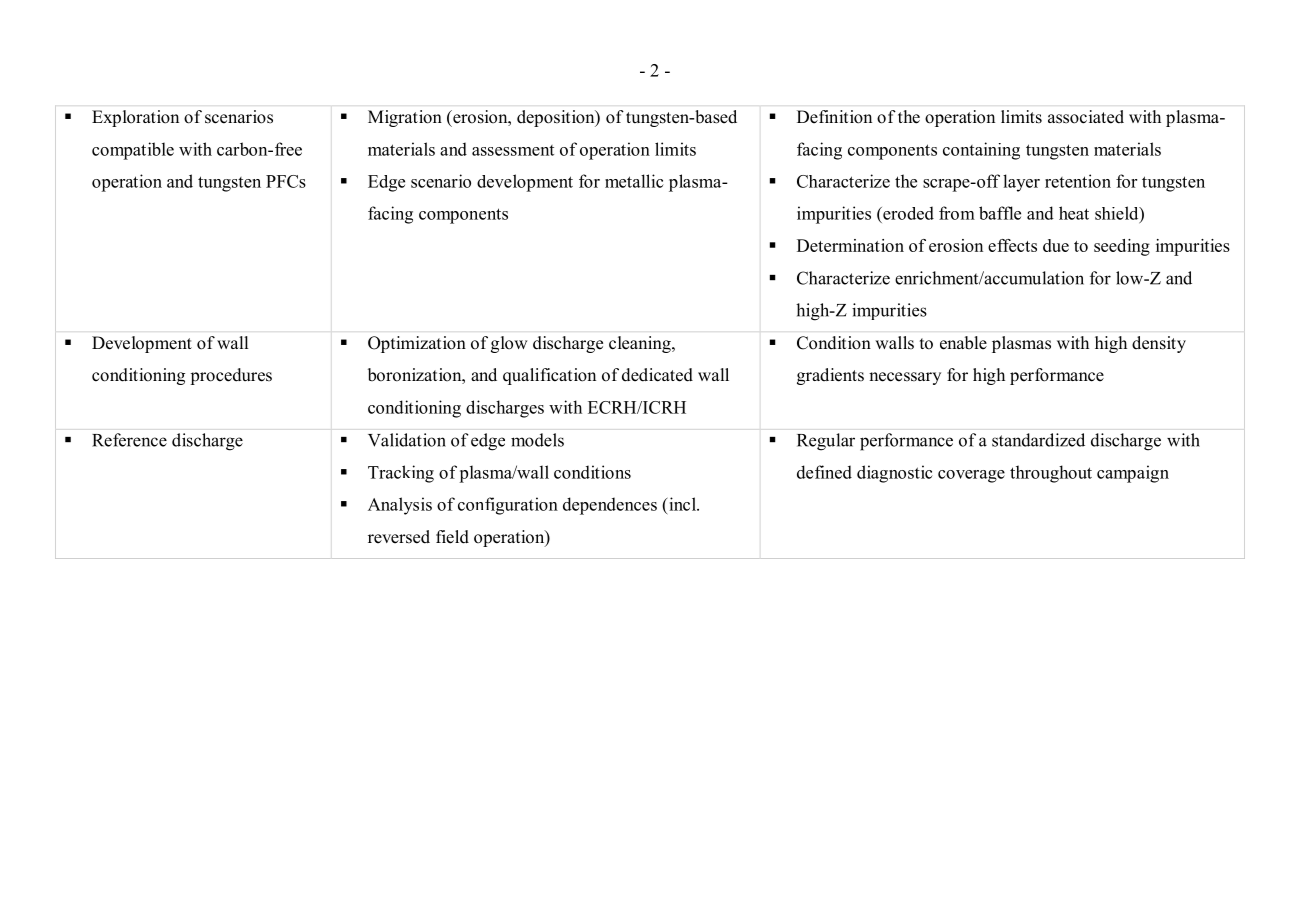  Describe the element at coordinates (399, 537) in the screenshot. I see `reversed` at that location.
